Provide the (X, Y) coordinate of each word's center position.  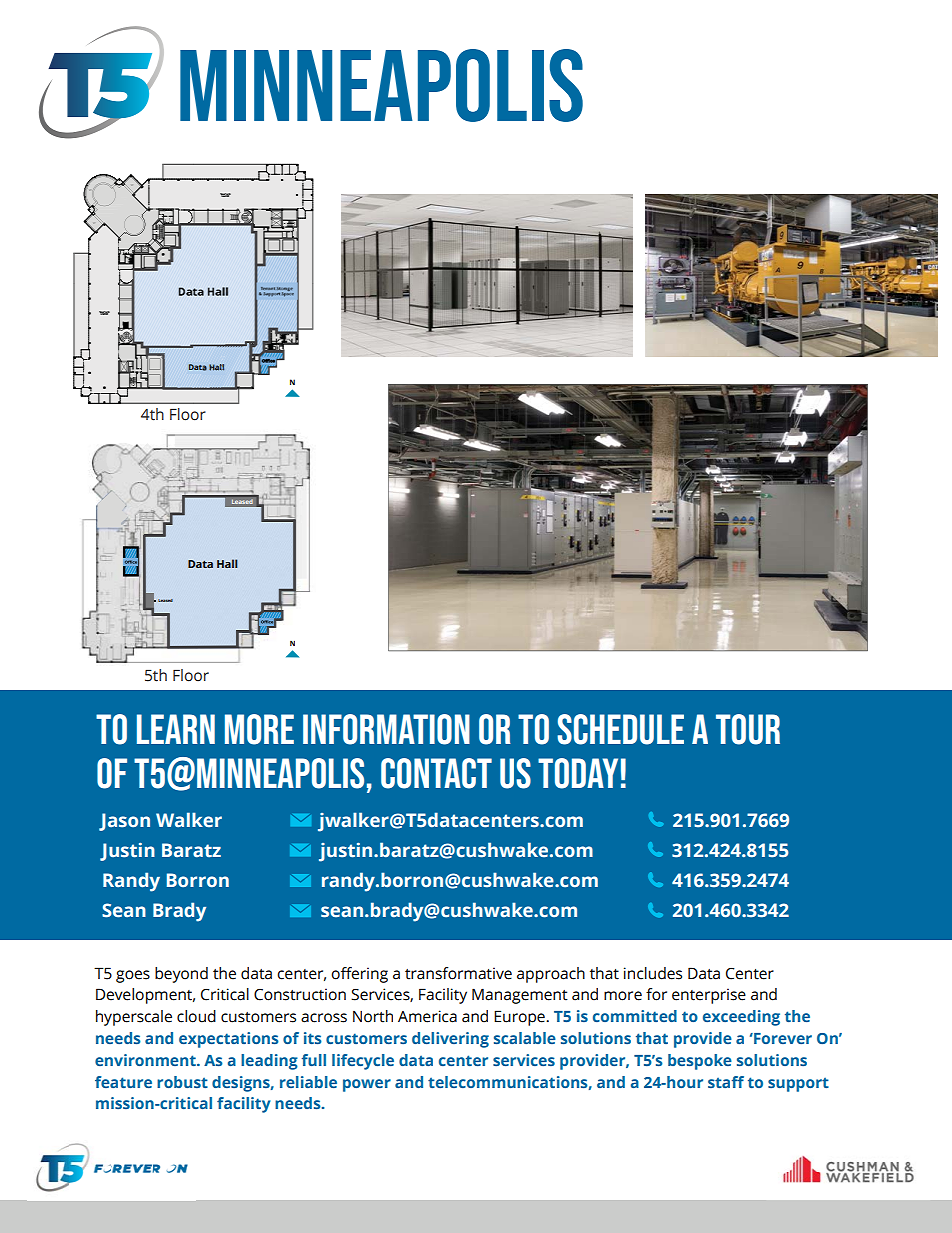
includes (653, 973)
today (578, 773)
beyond (181, 975)
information (386, 729)
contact (436, 773)
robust (182, 1082)
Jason (124, 822)
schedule (620, 729)
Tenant (268, 288)
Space (287, 293)
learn (176, 729)
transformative (458, 973)
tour (748, 729)
